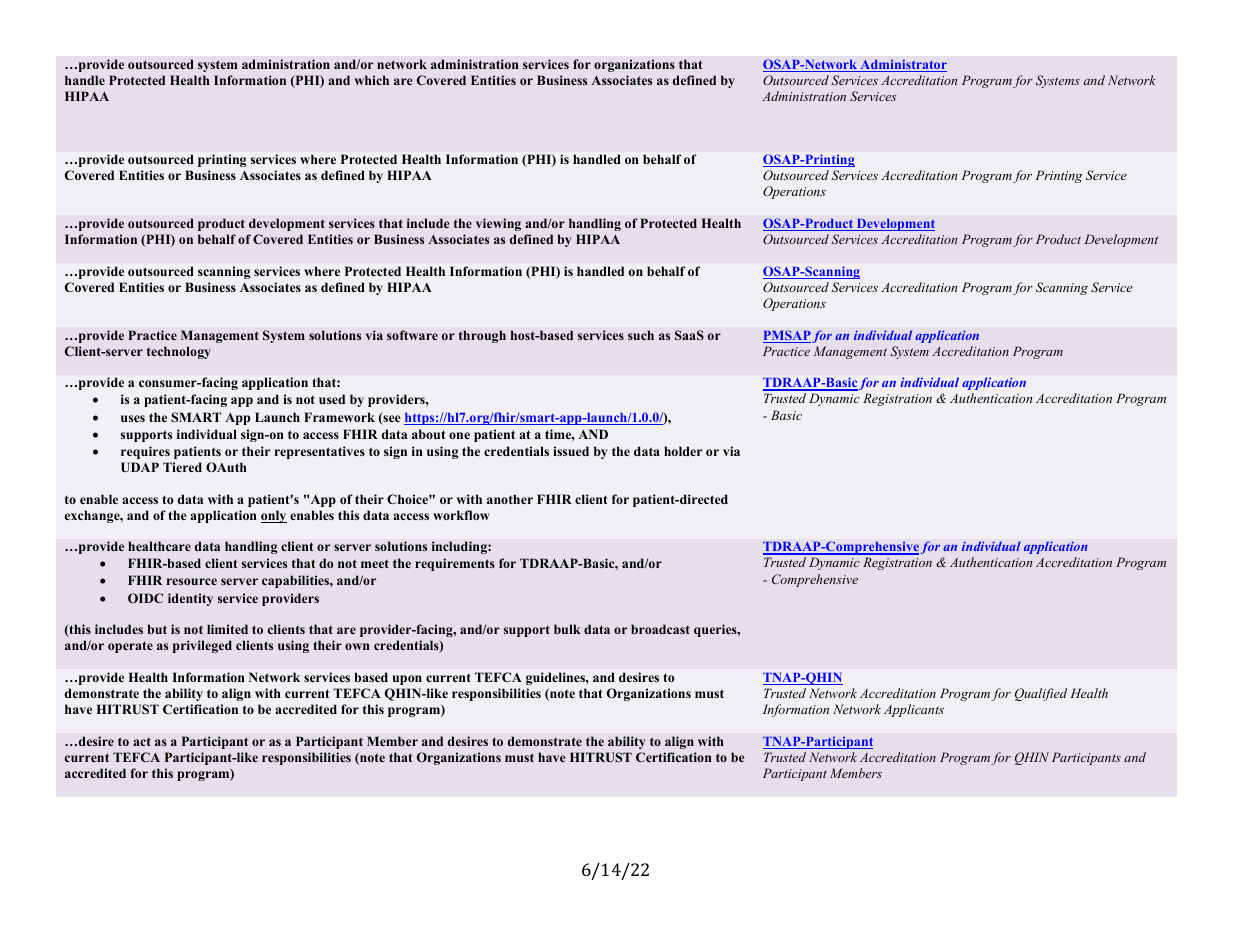 The image size is (1233, 952). What do you see at coordinates (567, 629) in the image?
I see `bulk` at bounding box center [567, 629].
